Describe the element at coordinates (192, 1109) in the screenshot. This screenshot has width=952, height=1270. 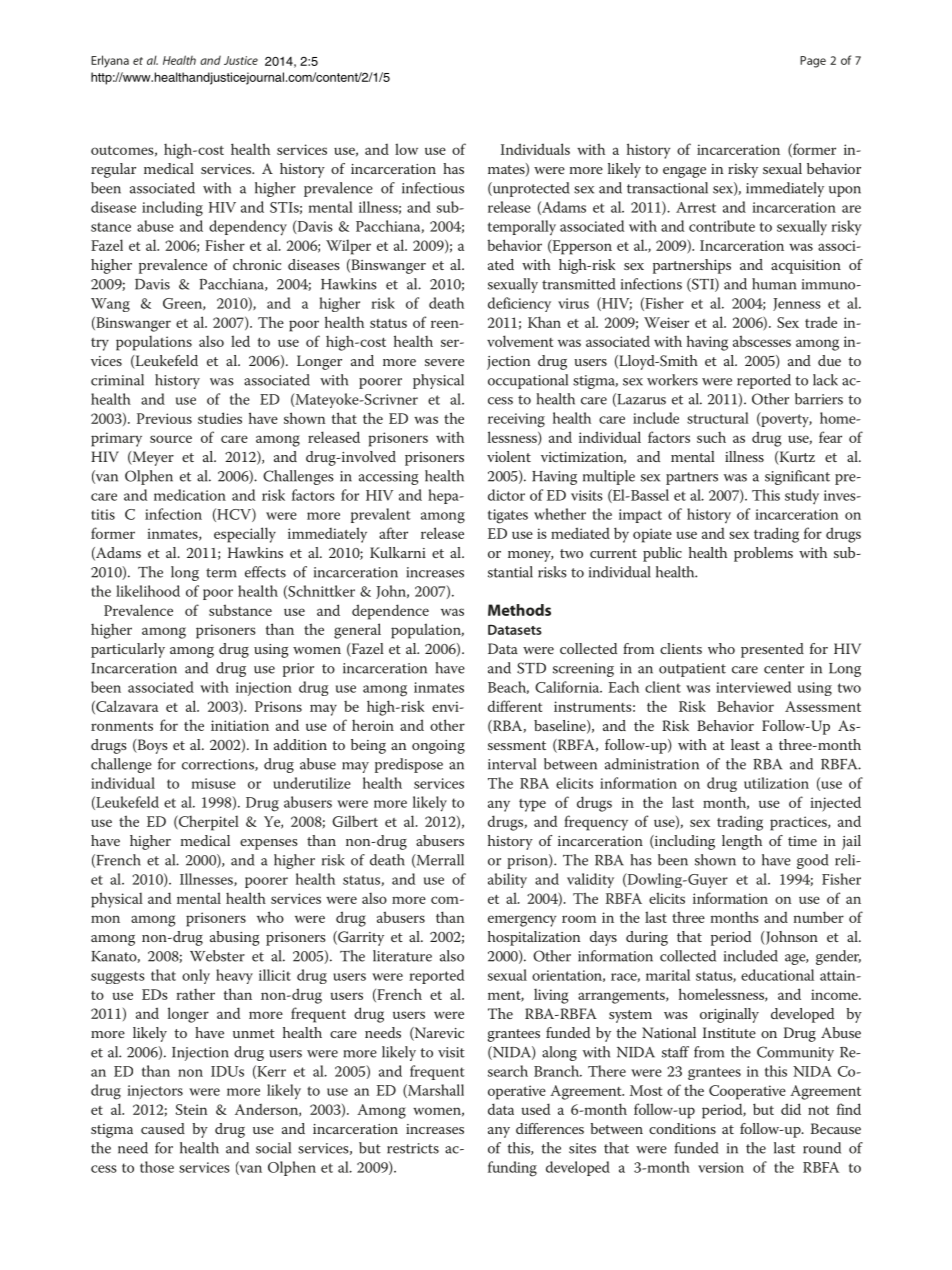
I see `Stein` at that location.
